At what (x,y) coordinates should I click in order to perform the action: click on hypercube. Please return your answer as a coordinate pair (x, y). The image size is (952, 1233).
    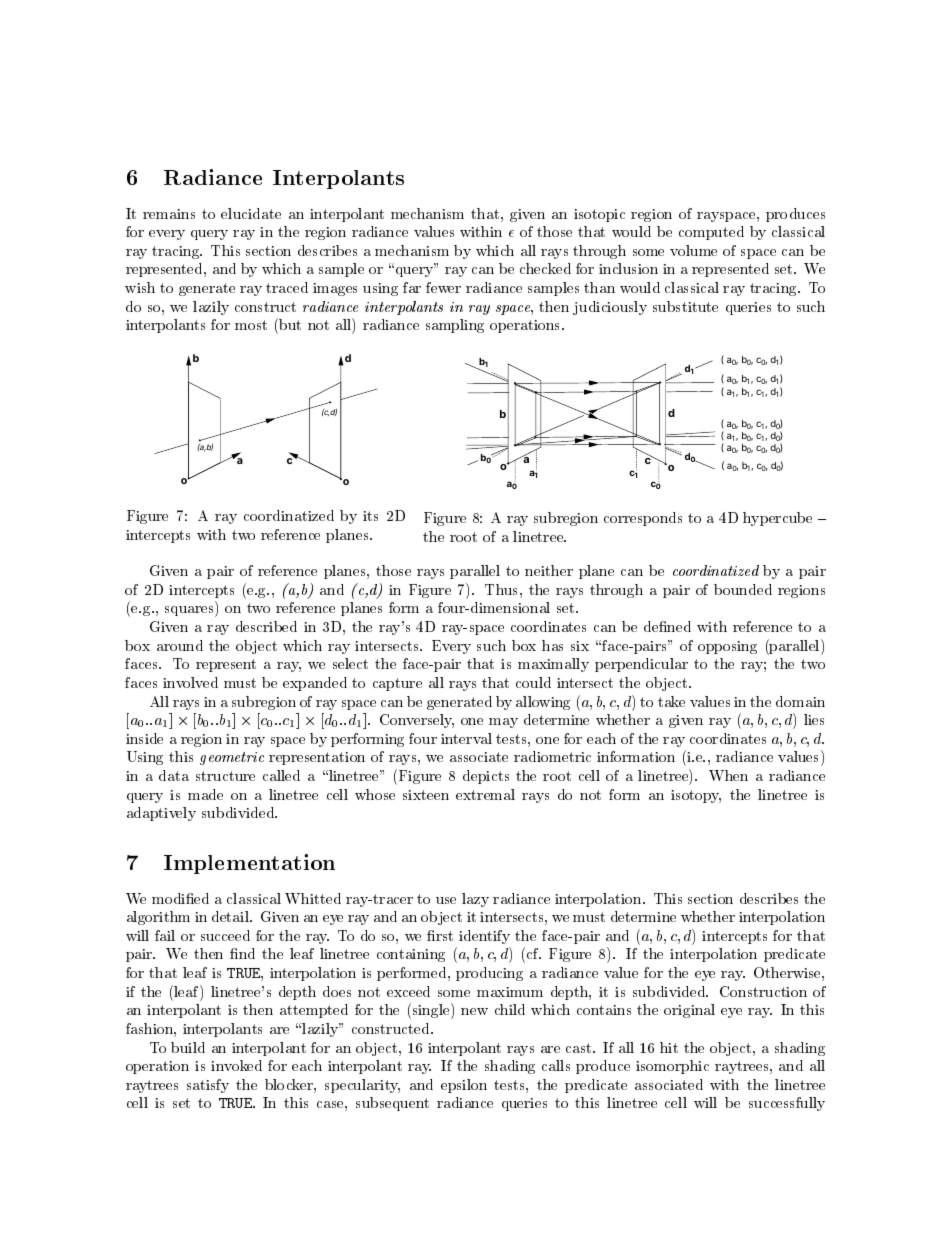
    Looking at the image, I should click on (777, 519).
